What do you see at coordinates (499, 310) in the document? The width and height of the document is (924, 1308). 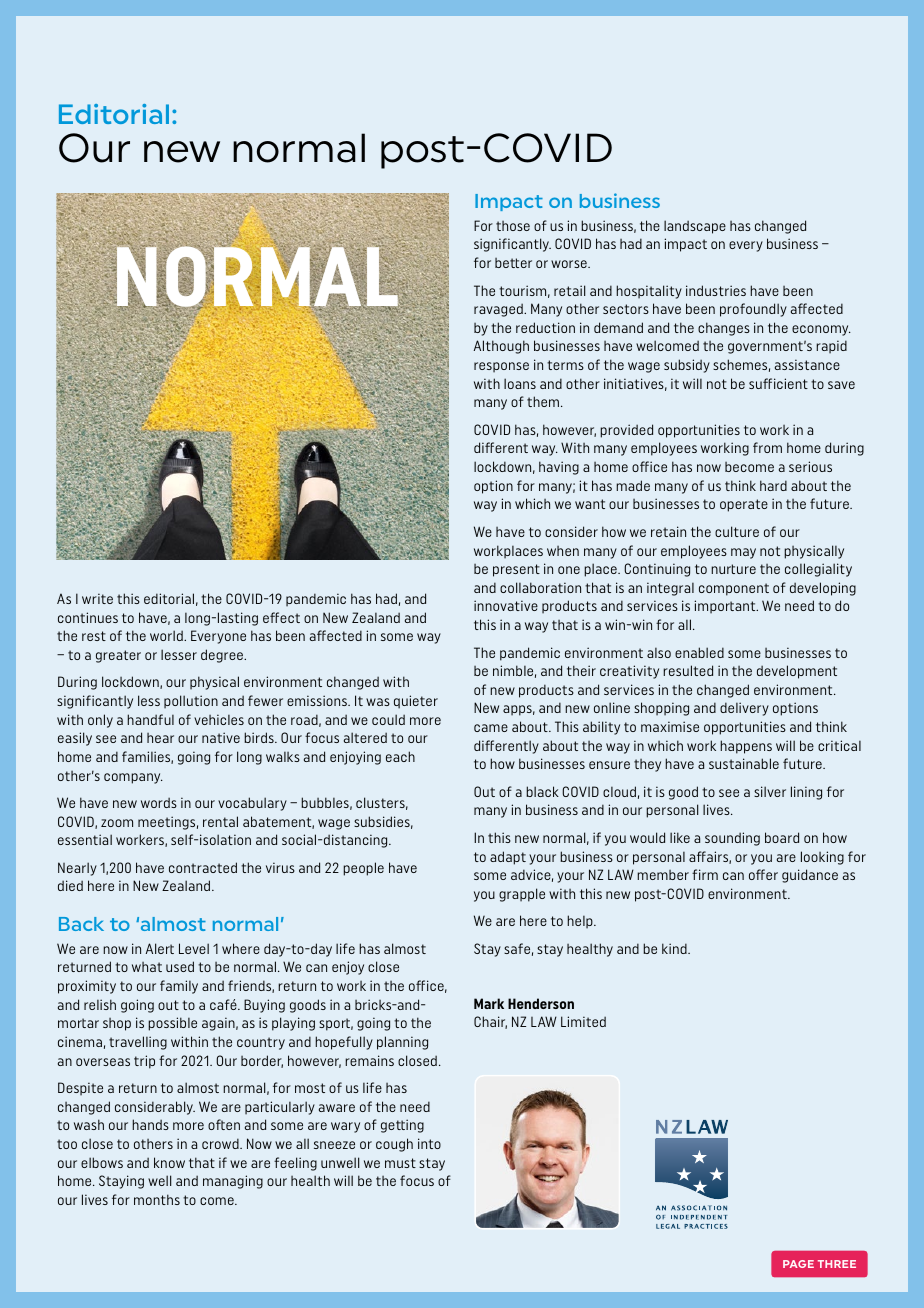 I see `ravaged` at bounding box center [499, 310].
